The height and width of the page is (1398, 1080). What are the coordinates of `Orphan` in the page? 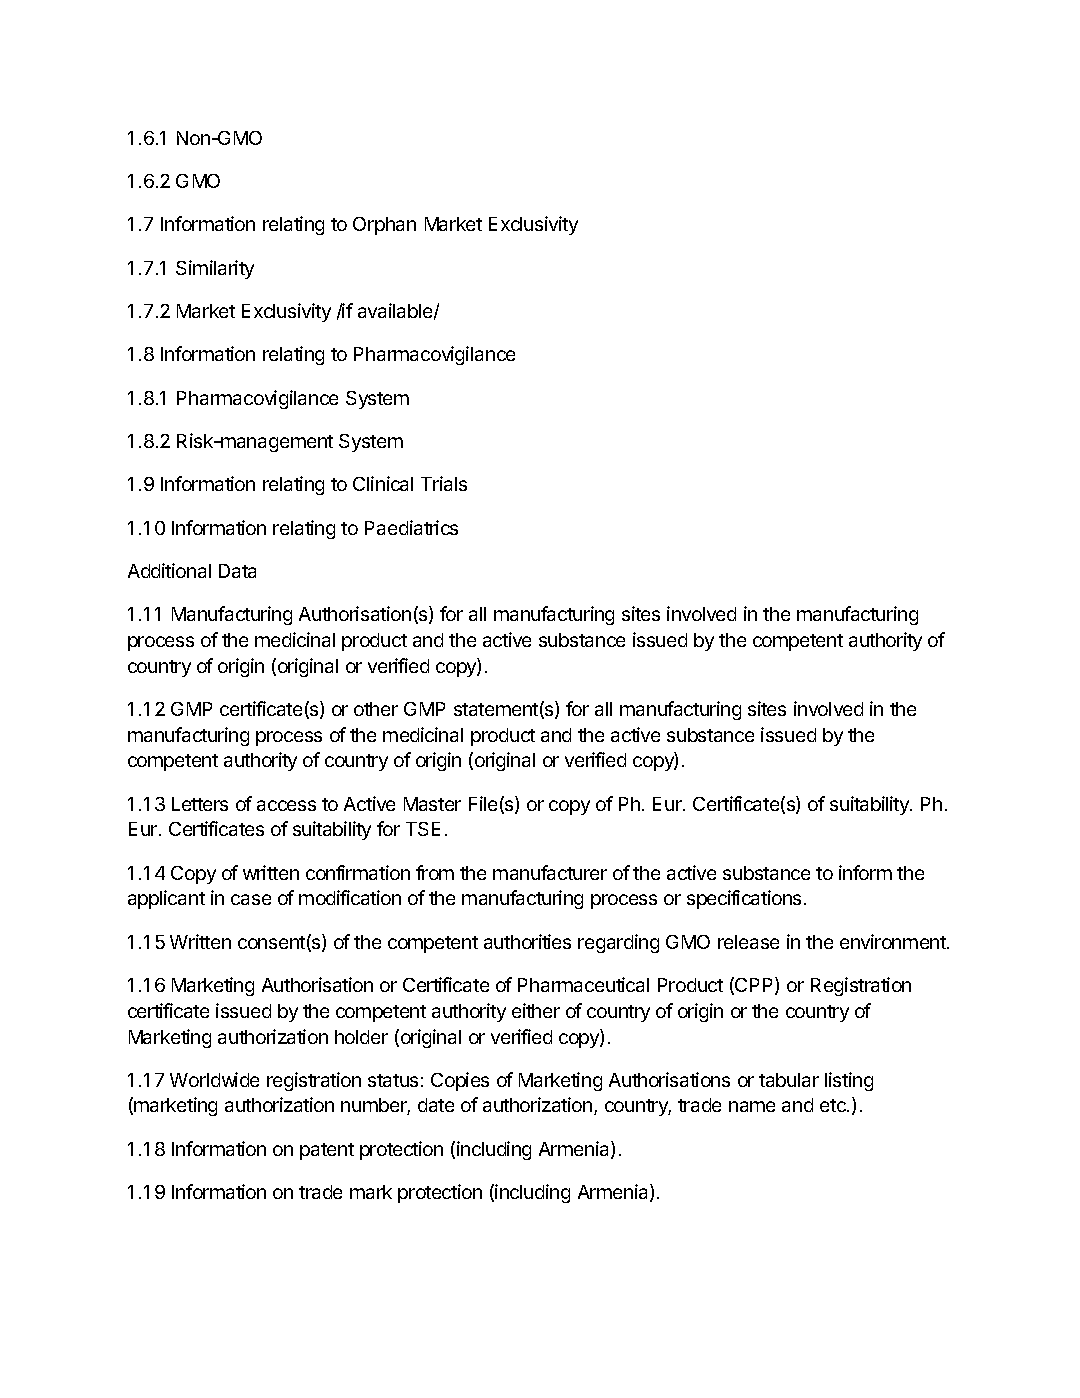 It's located at (384, 226).
